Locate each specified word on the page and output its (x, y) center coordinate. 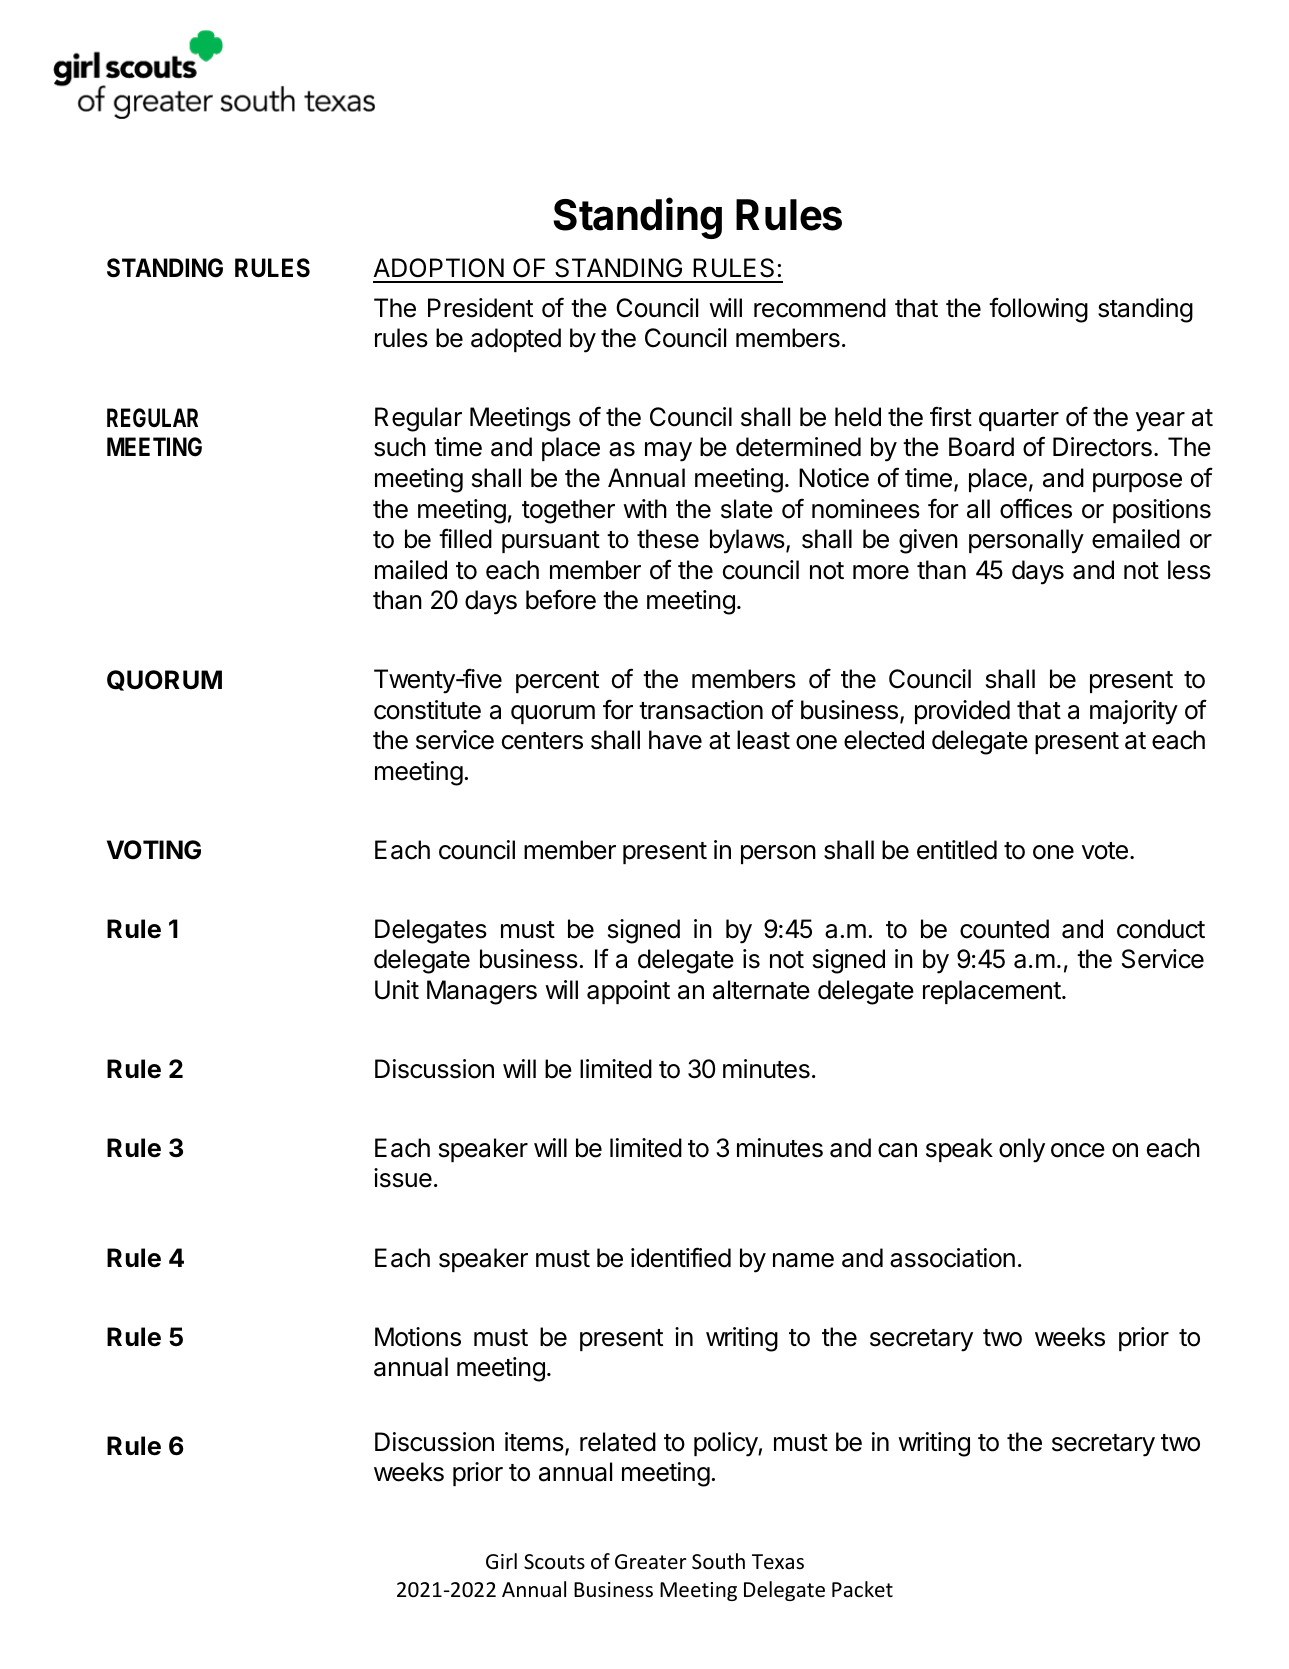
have (675, 740)
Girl (501, 1561)
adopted (516, 340)
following (1038, 310)
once (1078, 1150)
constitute (427, 710)
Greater (650, 1562)
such (400, 447)
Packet (862, 1589)
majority (1134, 712)
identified (681, 1257)
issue (403, 1178)
